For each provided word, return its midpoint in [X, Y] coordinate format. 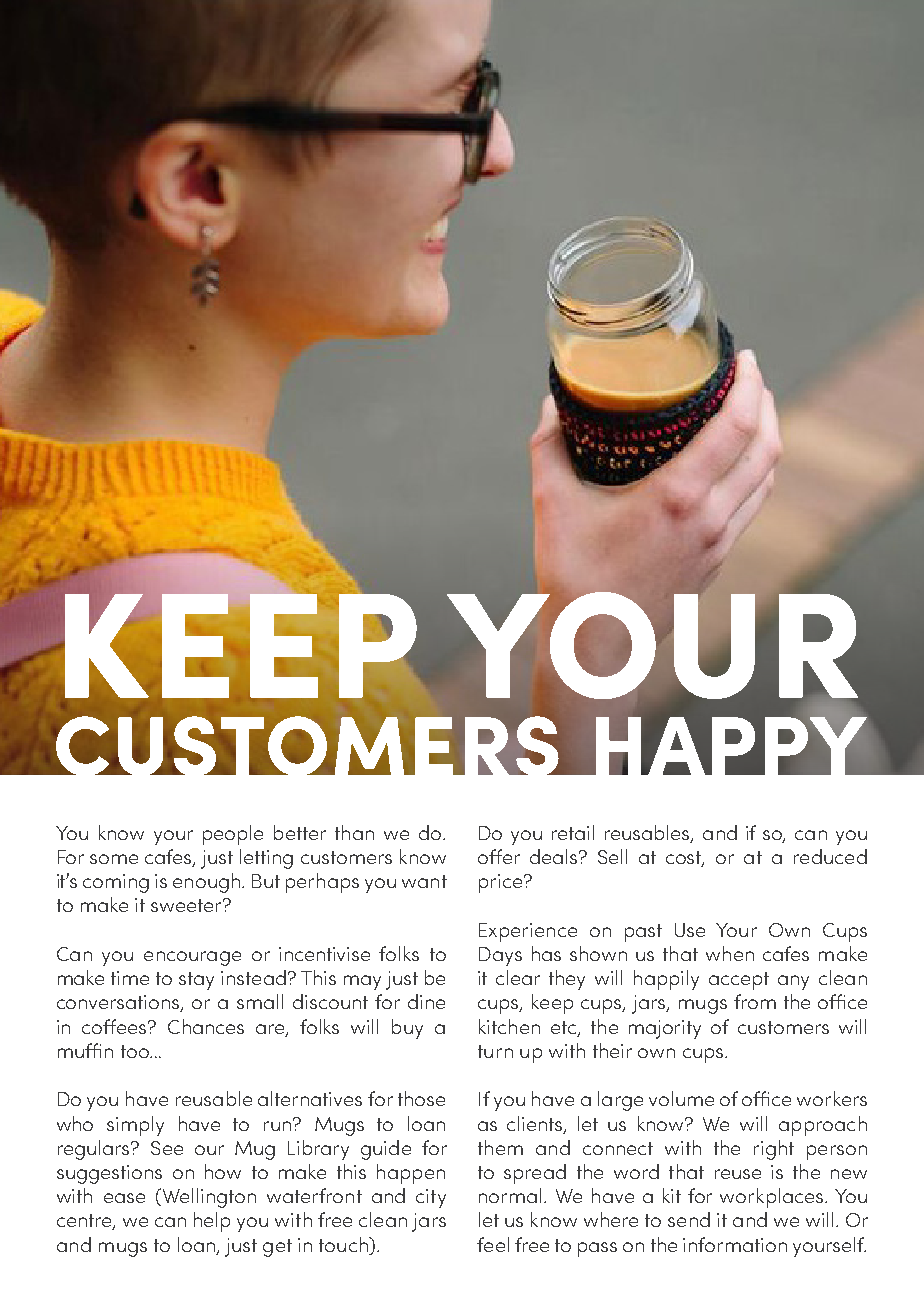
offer [499, 856]
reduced [830, 856]
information [735, 1244]
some [114, 859]
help [212, 1222]
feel [493, 1244]
